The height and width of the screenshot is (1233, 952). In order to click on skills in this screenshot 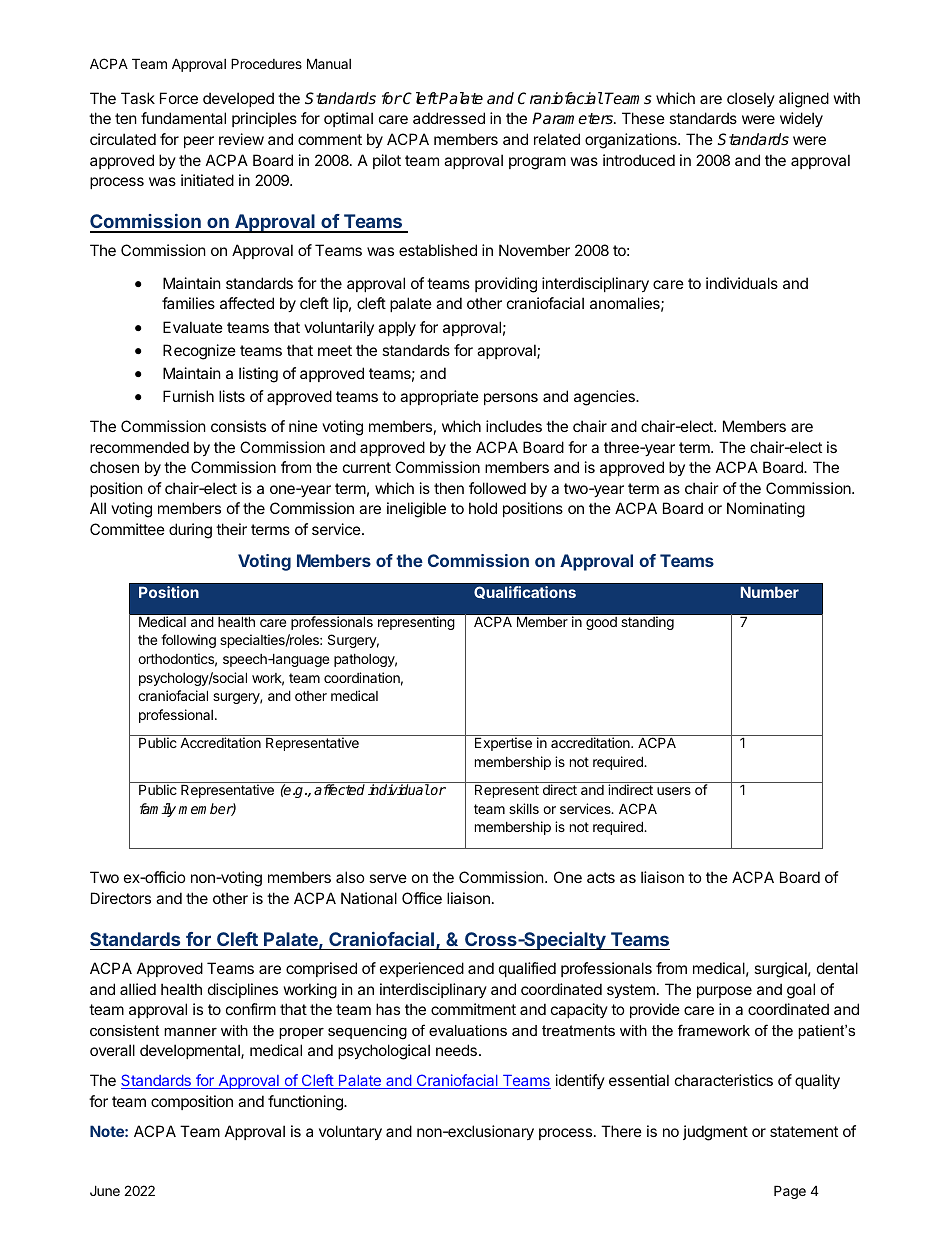, I will do `click(524, 808)`.
